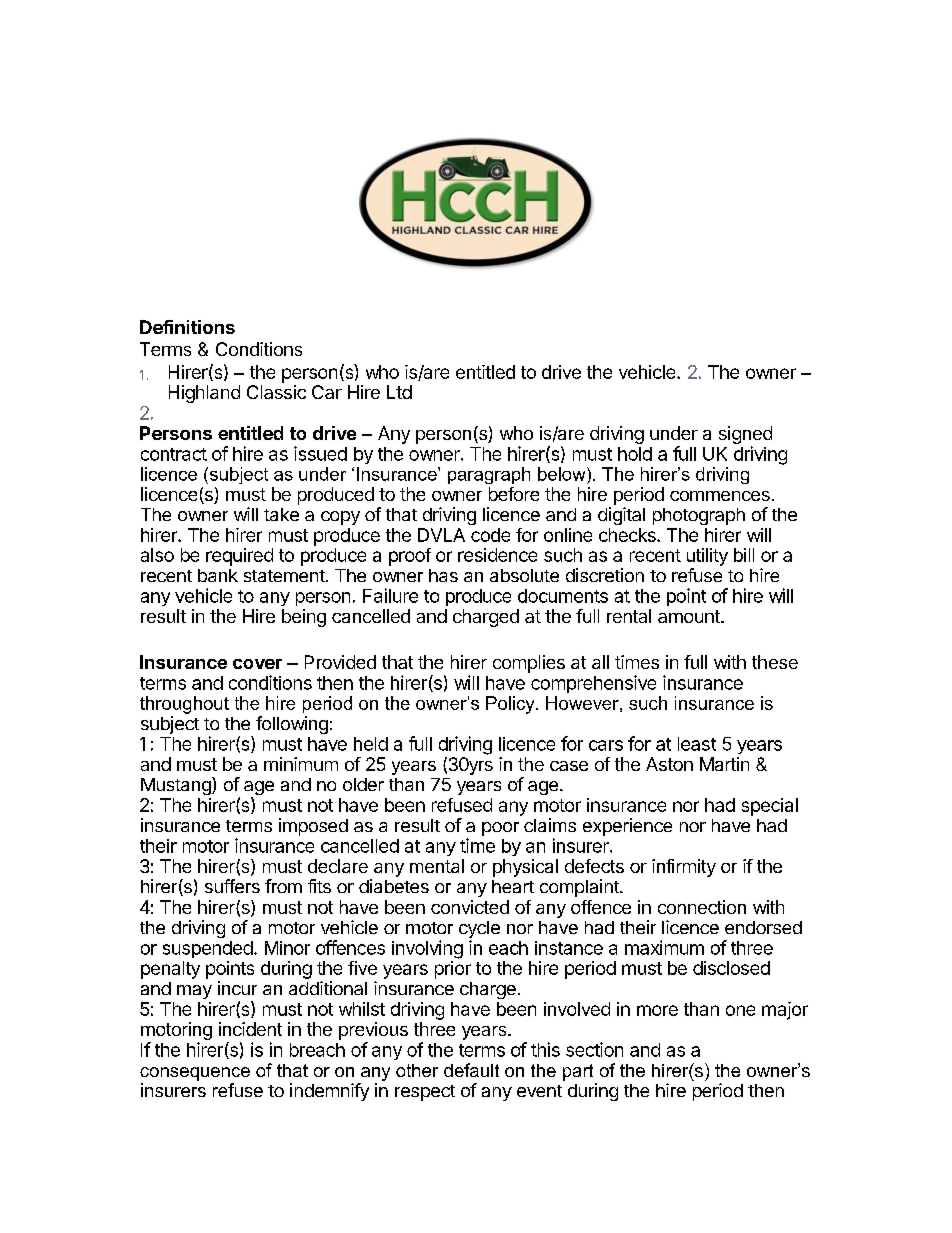 The width and height of the screenshot is (952, 1233). What do you see at coordinates (699, 516) in the screenshot?
I see `photograph` at bounding box center [699, 516].
